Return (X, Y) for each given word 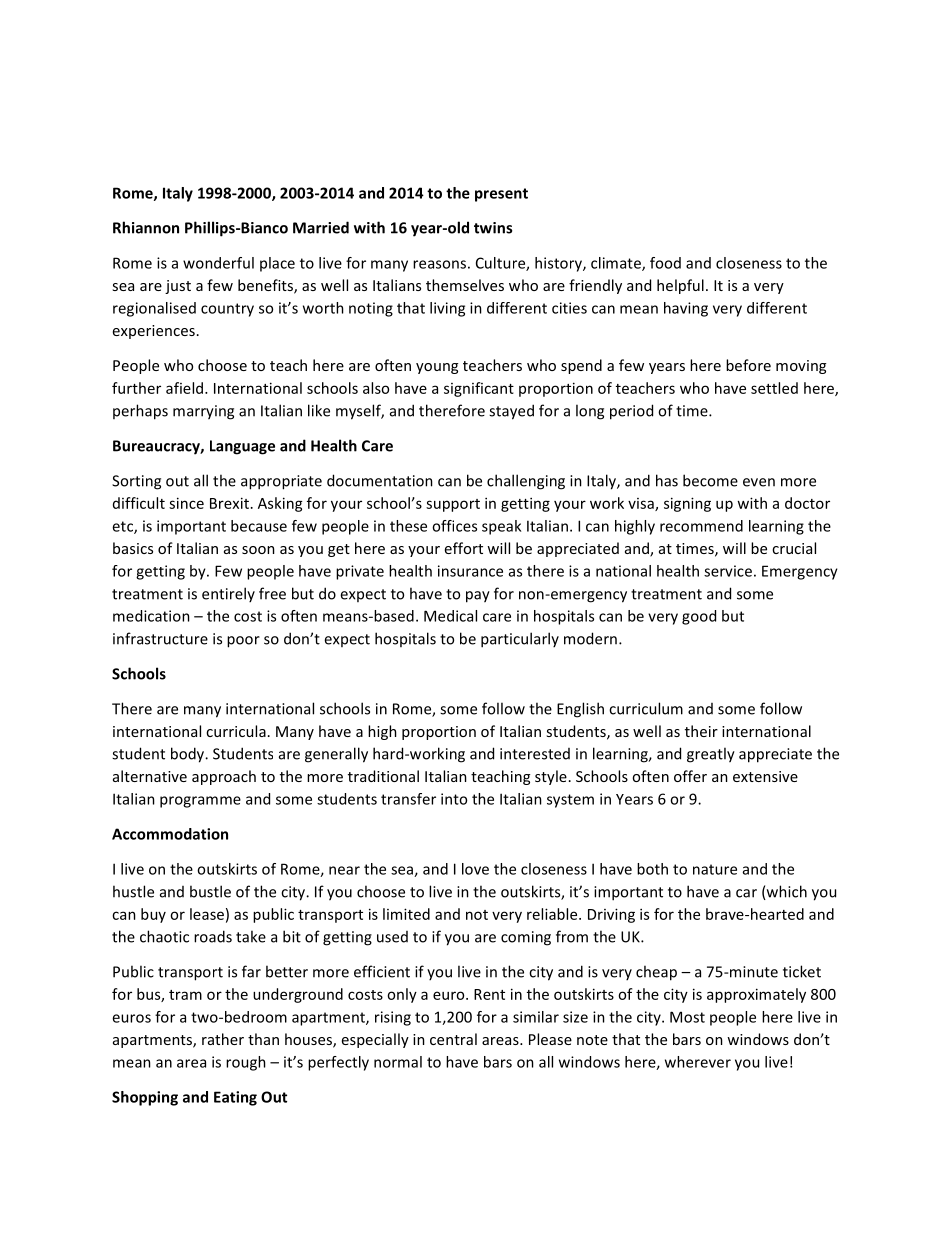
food (665, 263)
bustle (210, 891)
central (453, 1039)
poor (243, 642)
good (699, 617)
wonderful (218, 263)
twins (493, 228)
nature (715, 869)
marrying (203, 412)
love (475, 869)
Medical (450, 616)
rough (246, 1063)
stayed (511, 412)
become (710, 480)
